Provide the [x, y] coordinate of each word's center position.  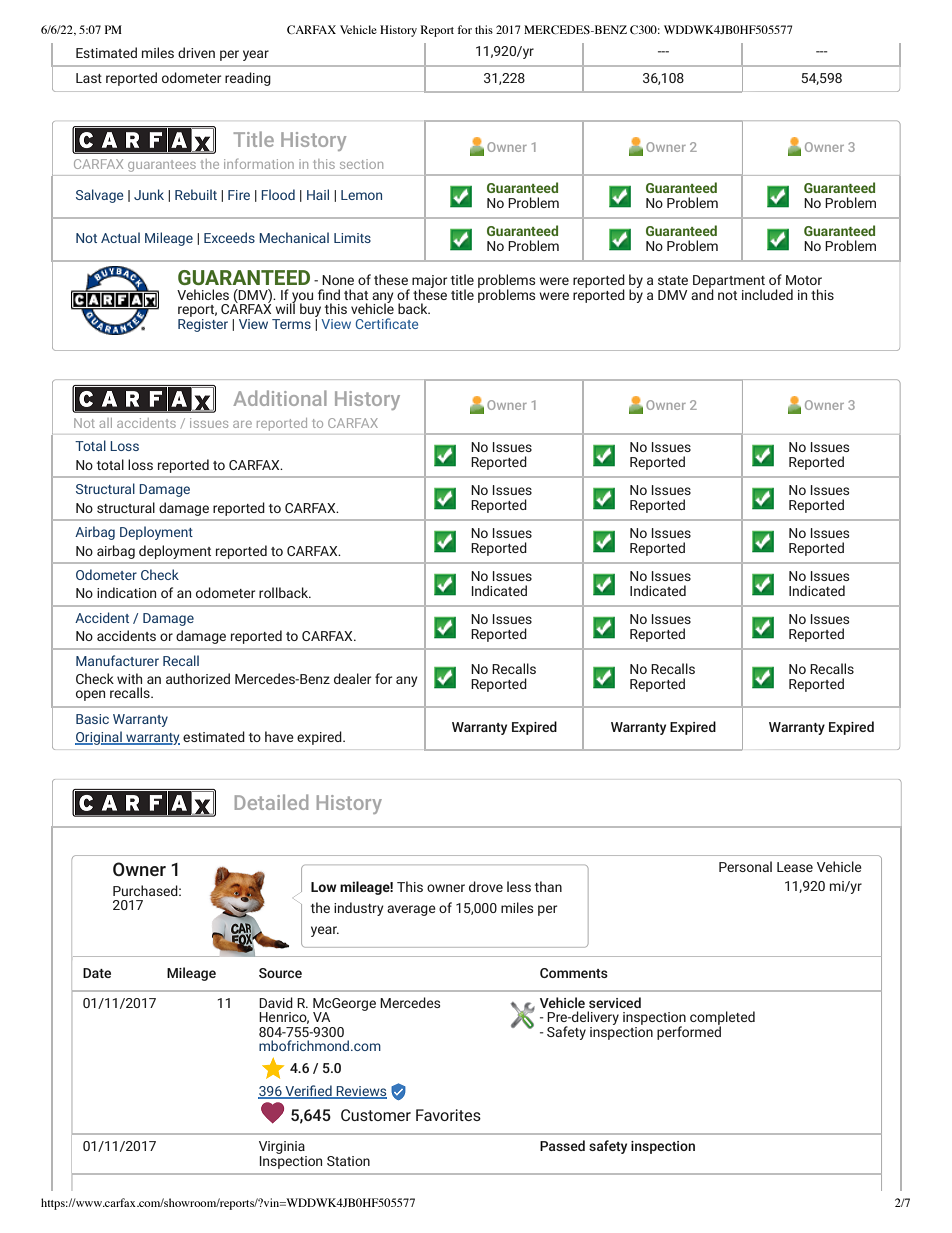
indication [126, 592]
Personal [745, 866]
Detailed [271, 802]
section [361, 164]
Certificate [387, 323]
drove [486, 886]
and [702, 293]
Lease [795, 867]
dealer [352, 678]
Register [203, 324]
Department [729, 282]
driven [196, 52]
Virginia [282, 1147]
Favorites [448, 1115]
